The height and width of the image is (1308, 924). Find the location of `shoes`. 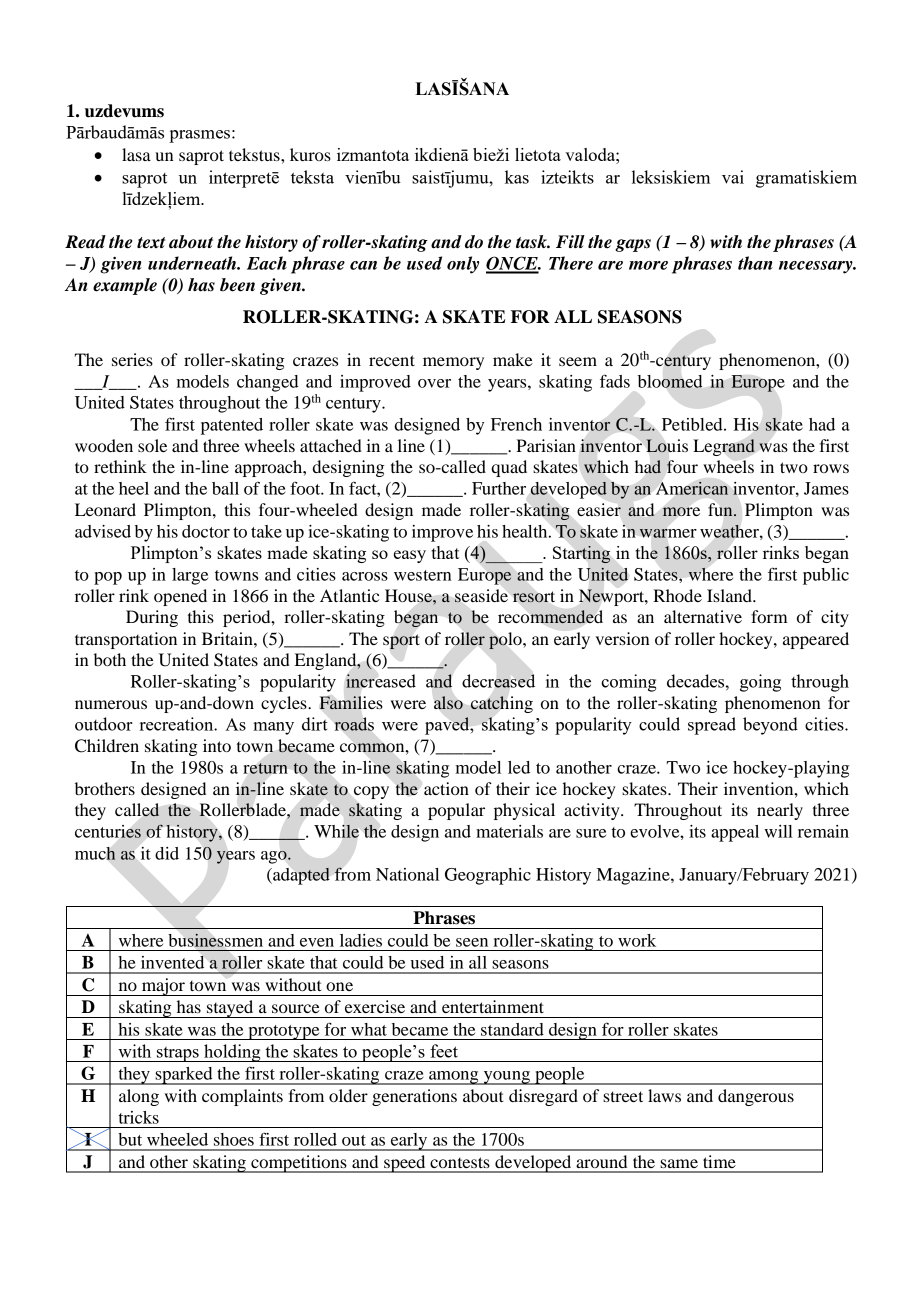

shoes is located at coordinates (234, 1139).
